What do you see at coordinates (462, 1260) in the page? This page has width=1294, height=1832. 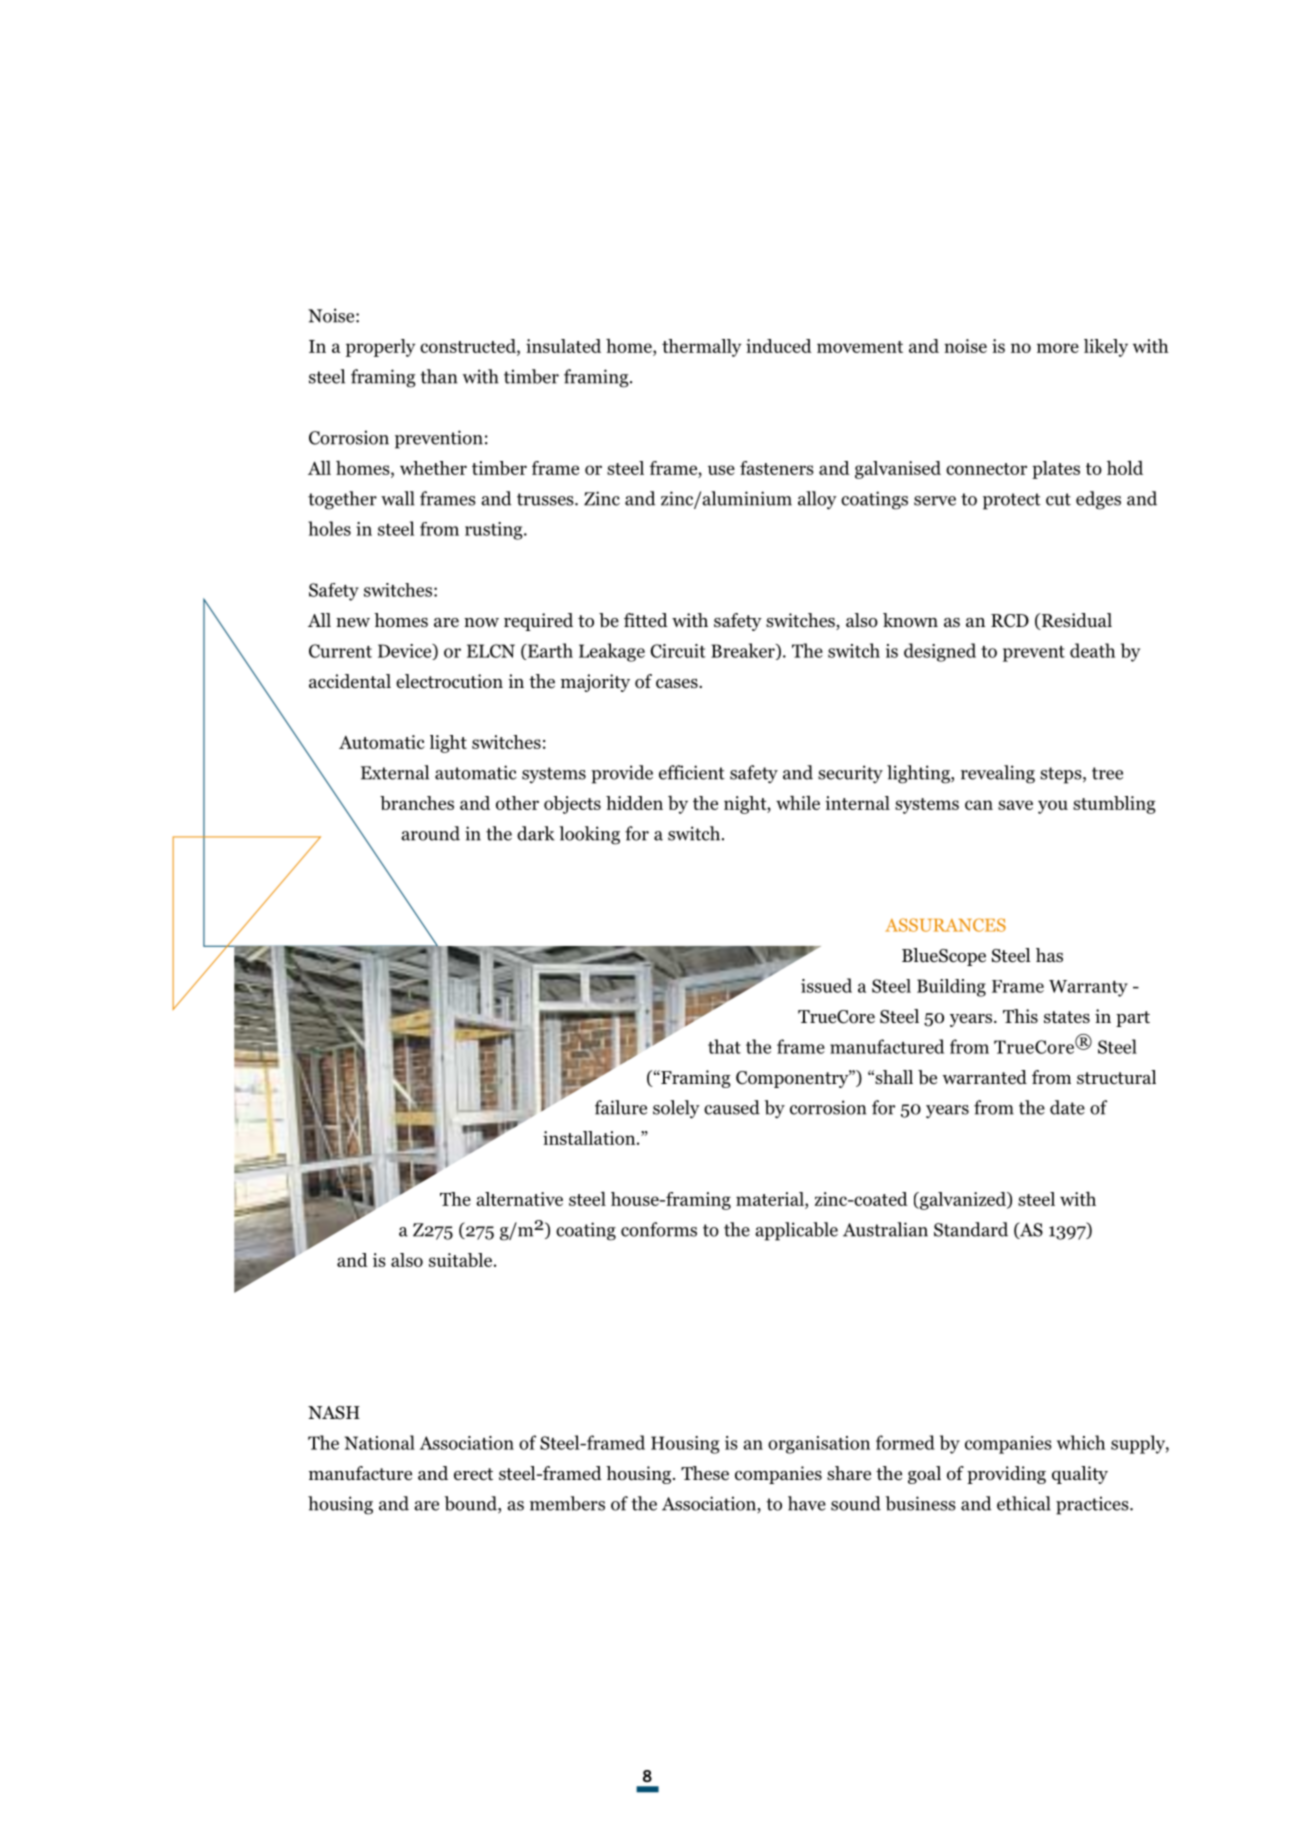 I see `suitable` at bounding box center [462, 1260].
